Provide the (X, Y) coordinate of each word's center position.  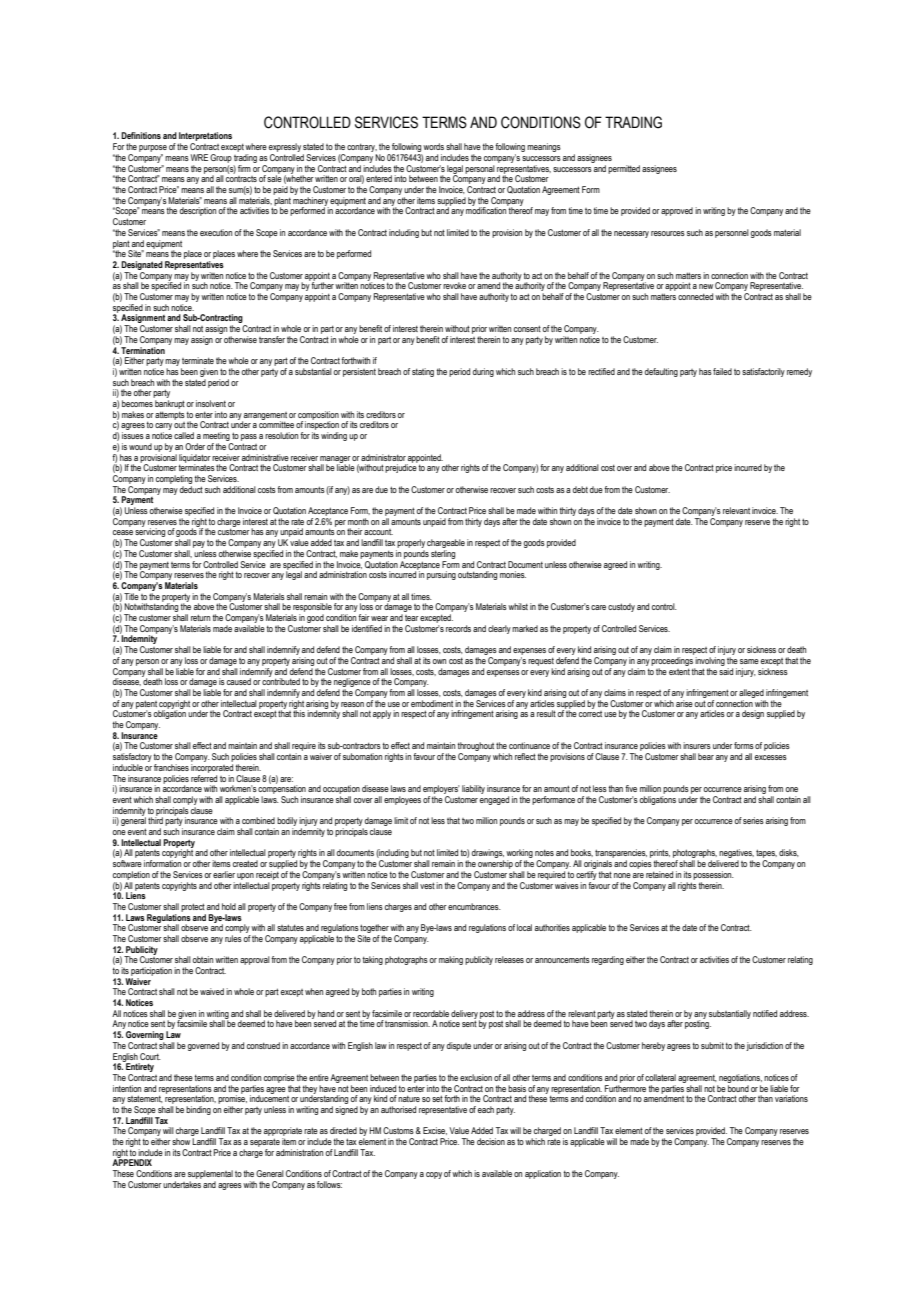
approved (677, 211)
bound (738, 1088)
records (458, 628)
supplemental (210, 1174)
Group (221, 158)
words (433, 146)
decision (491, 1141)
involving (710, 661)
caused (239, 681)
